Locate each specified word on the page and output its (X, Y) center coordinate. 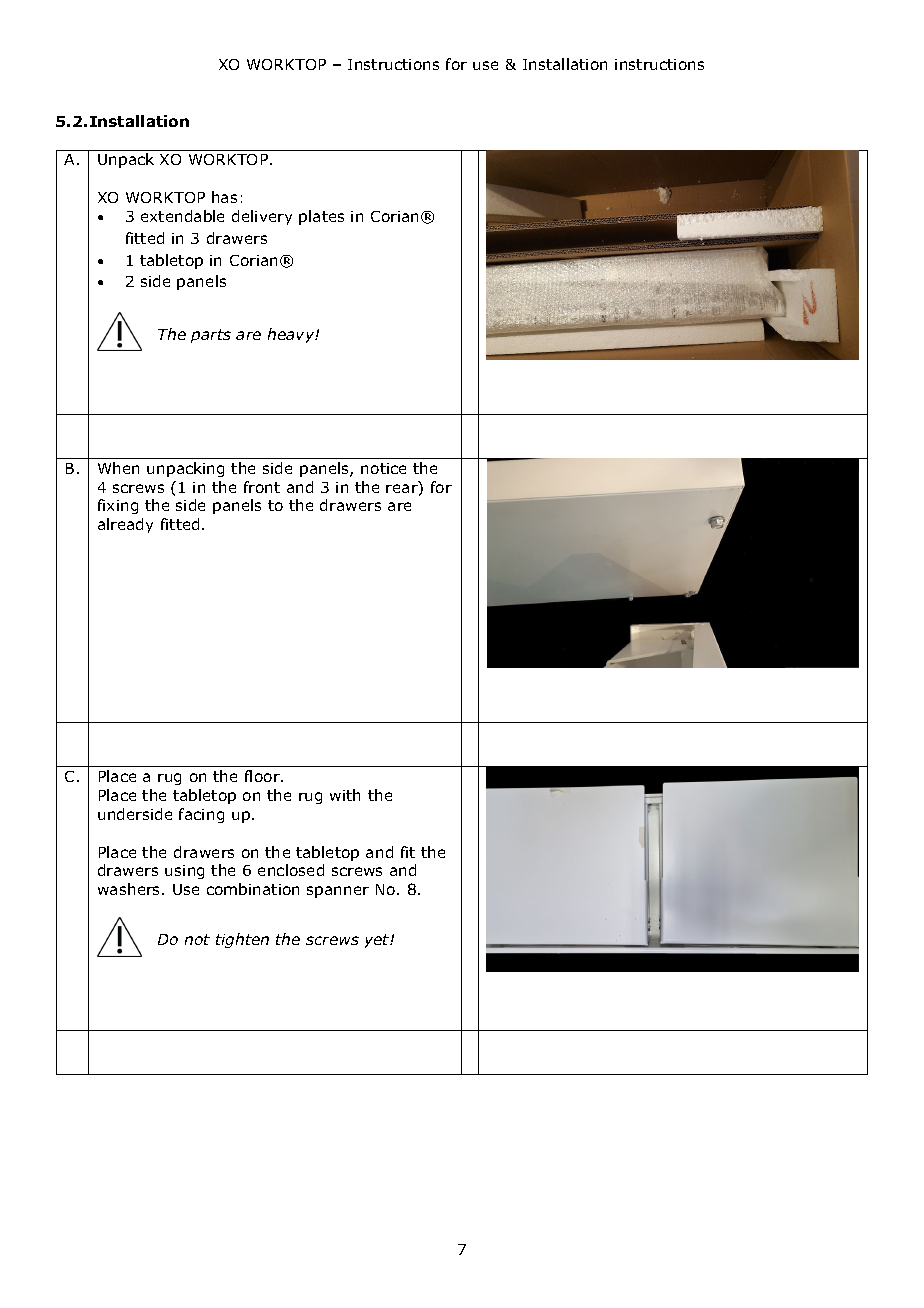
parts (211, 336)
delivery (262, 217)
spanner (338, 892)
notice (383, 468)
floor (263, 776)
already (125, 525)
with (345, 795)
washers (130, 889)
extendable (182, 216)
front (262, 487)
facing (201, 815)
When (118, 468)
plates (321, 217)
